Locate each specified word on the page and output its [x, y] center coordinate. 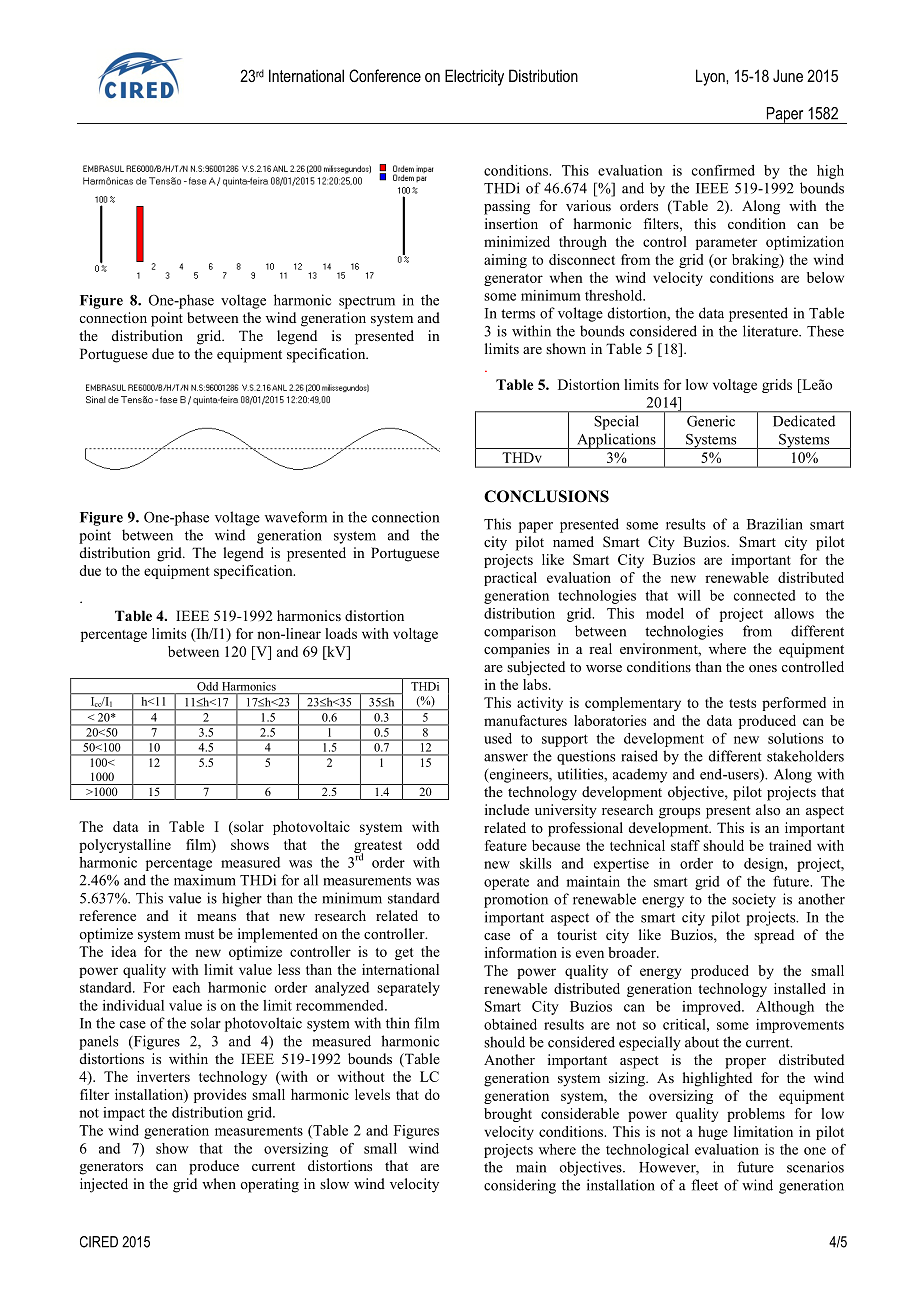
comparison [520, 632]
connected [765, 595]
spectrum [367, 302]
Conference [385, 75]
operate [506, 883]
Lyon [711, 77]
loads [341, 633]
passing [507, 207]
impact [124, 1114]
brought [508, 1115]
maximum [205, 880]
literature [771, 331]
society [754, 900]
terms [518, 314]
